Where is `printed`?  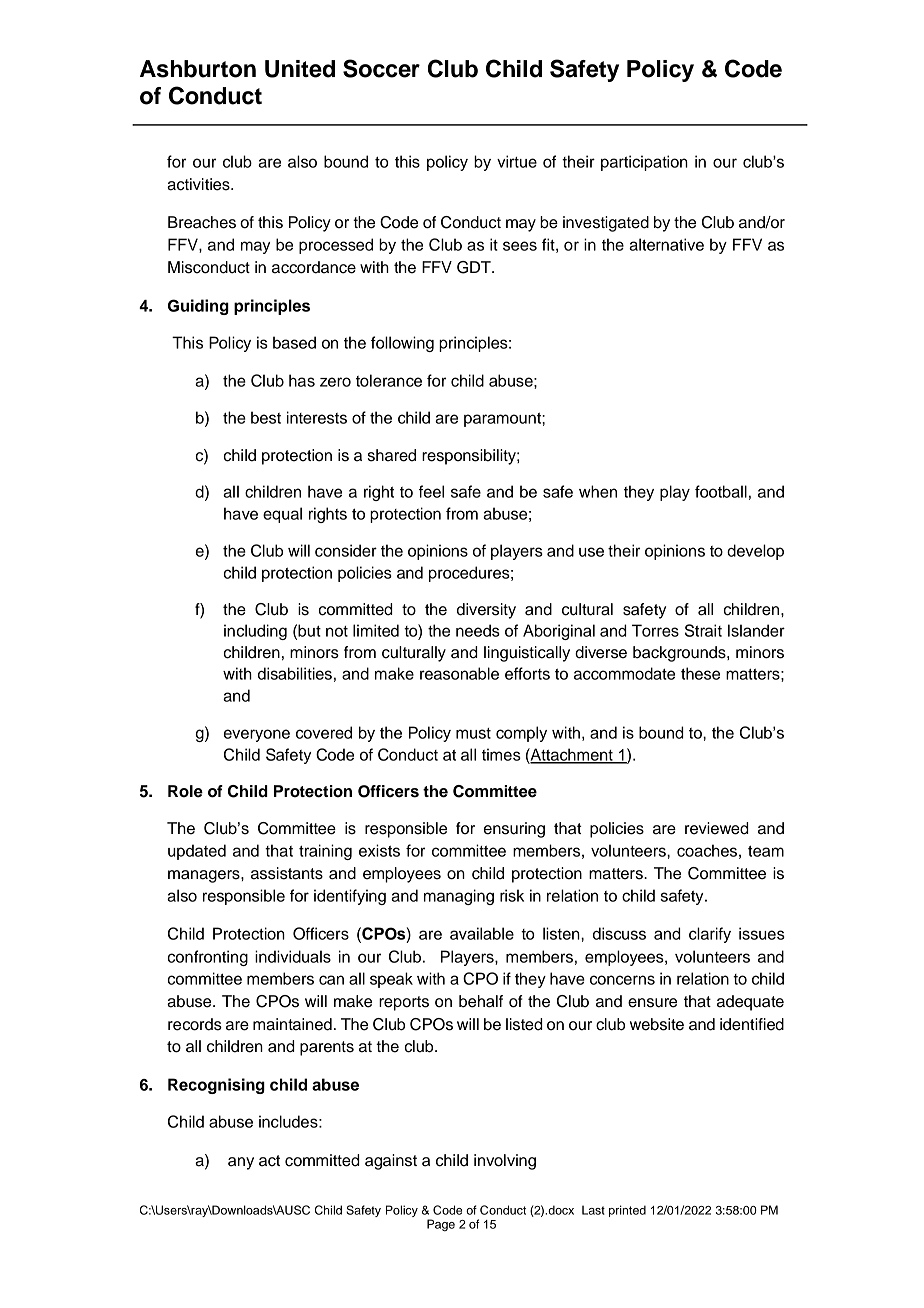
printed is located at coordinates (627, 1211).
